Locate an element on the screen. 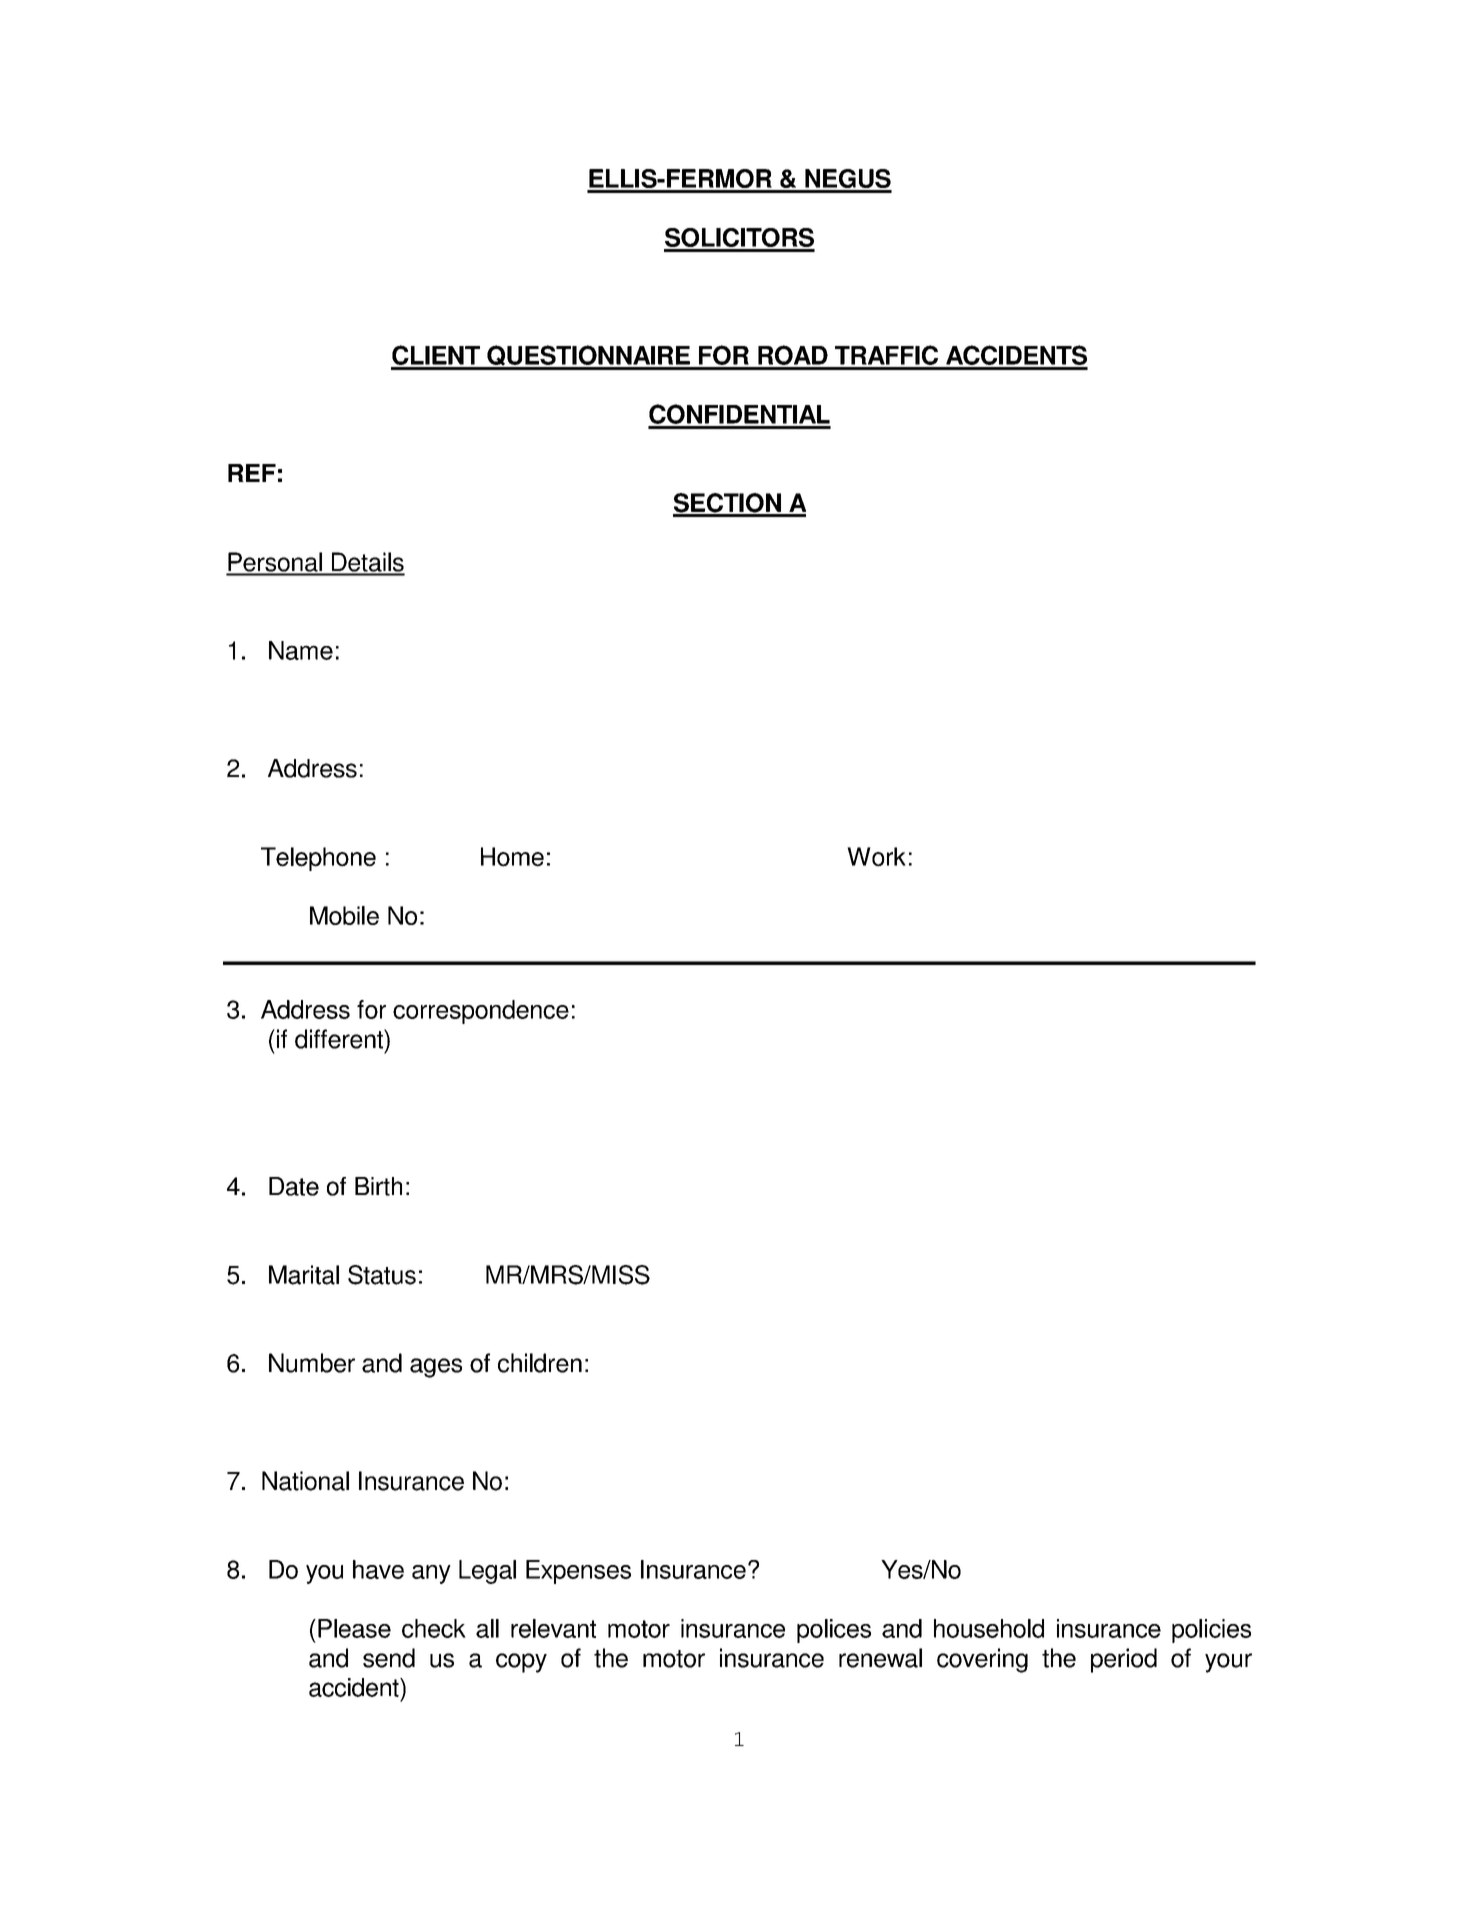 This screenshot has height=1916, width=1480. ages is located at coordinates (436, 1368).
